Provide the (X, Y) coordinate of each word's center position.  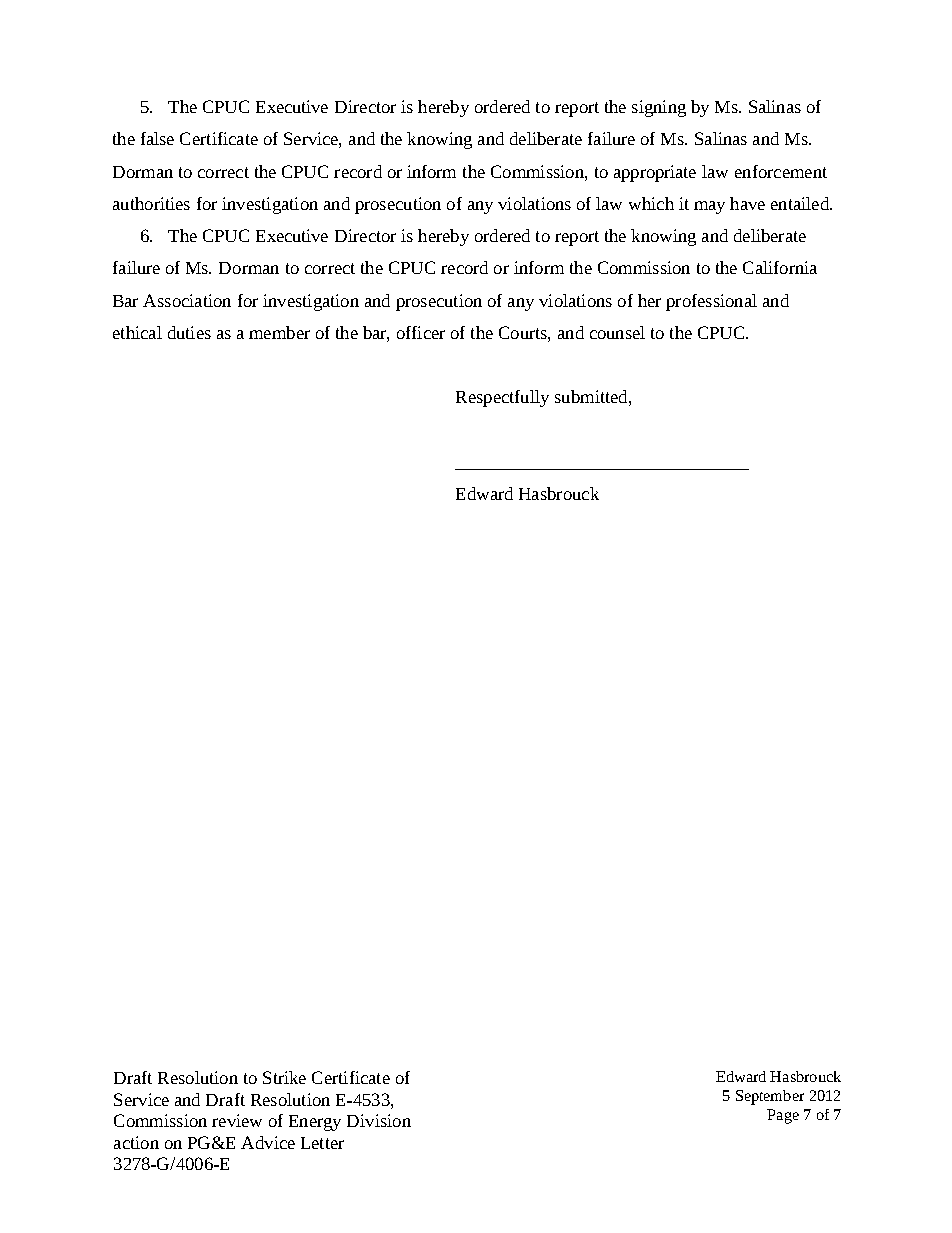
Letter (322, 1143)
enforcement (781, 171)
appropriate (655, 173)
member (279, 332)
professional (711, 302)
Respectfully (502, 398)
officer (421, 332)
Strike (284, 1077)
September (770, 1097)
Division (379, 1120)
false (157, 138)
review (237, 1120)
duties (189, 332)
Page (783, 1116)
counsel (617, 332)
